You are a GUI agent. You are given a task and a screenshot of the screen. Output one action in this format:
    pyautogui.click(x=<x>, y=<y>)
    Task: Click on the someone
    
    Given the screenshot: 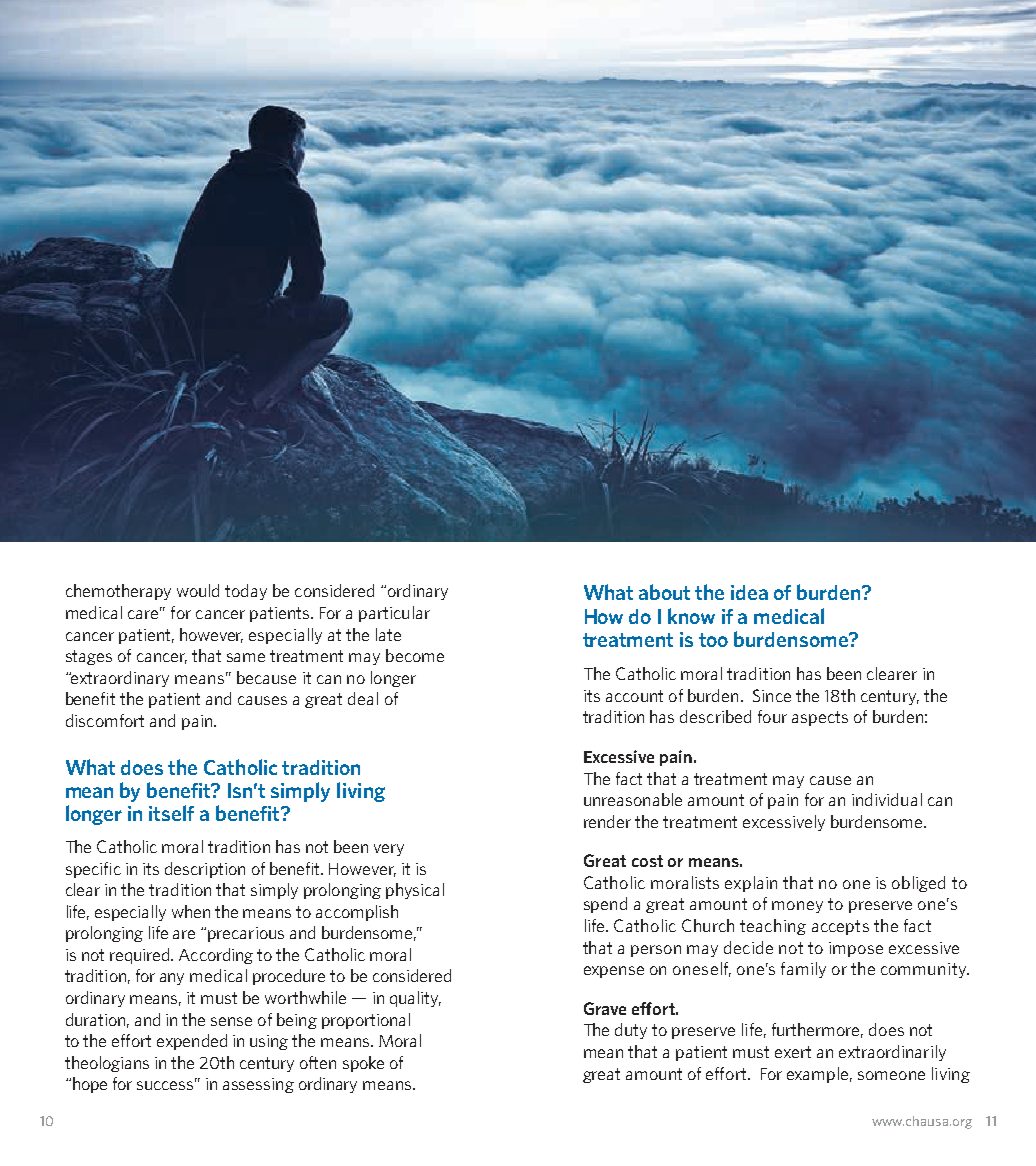 What is the action you would take?
    pyautogui.click(x=891, y=1075)
